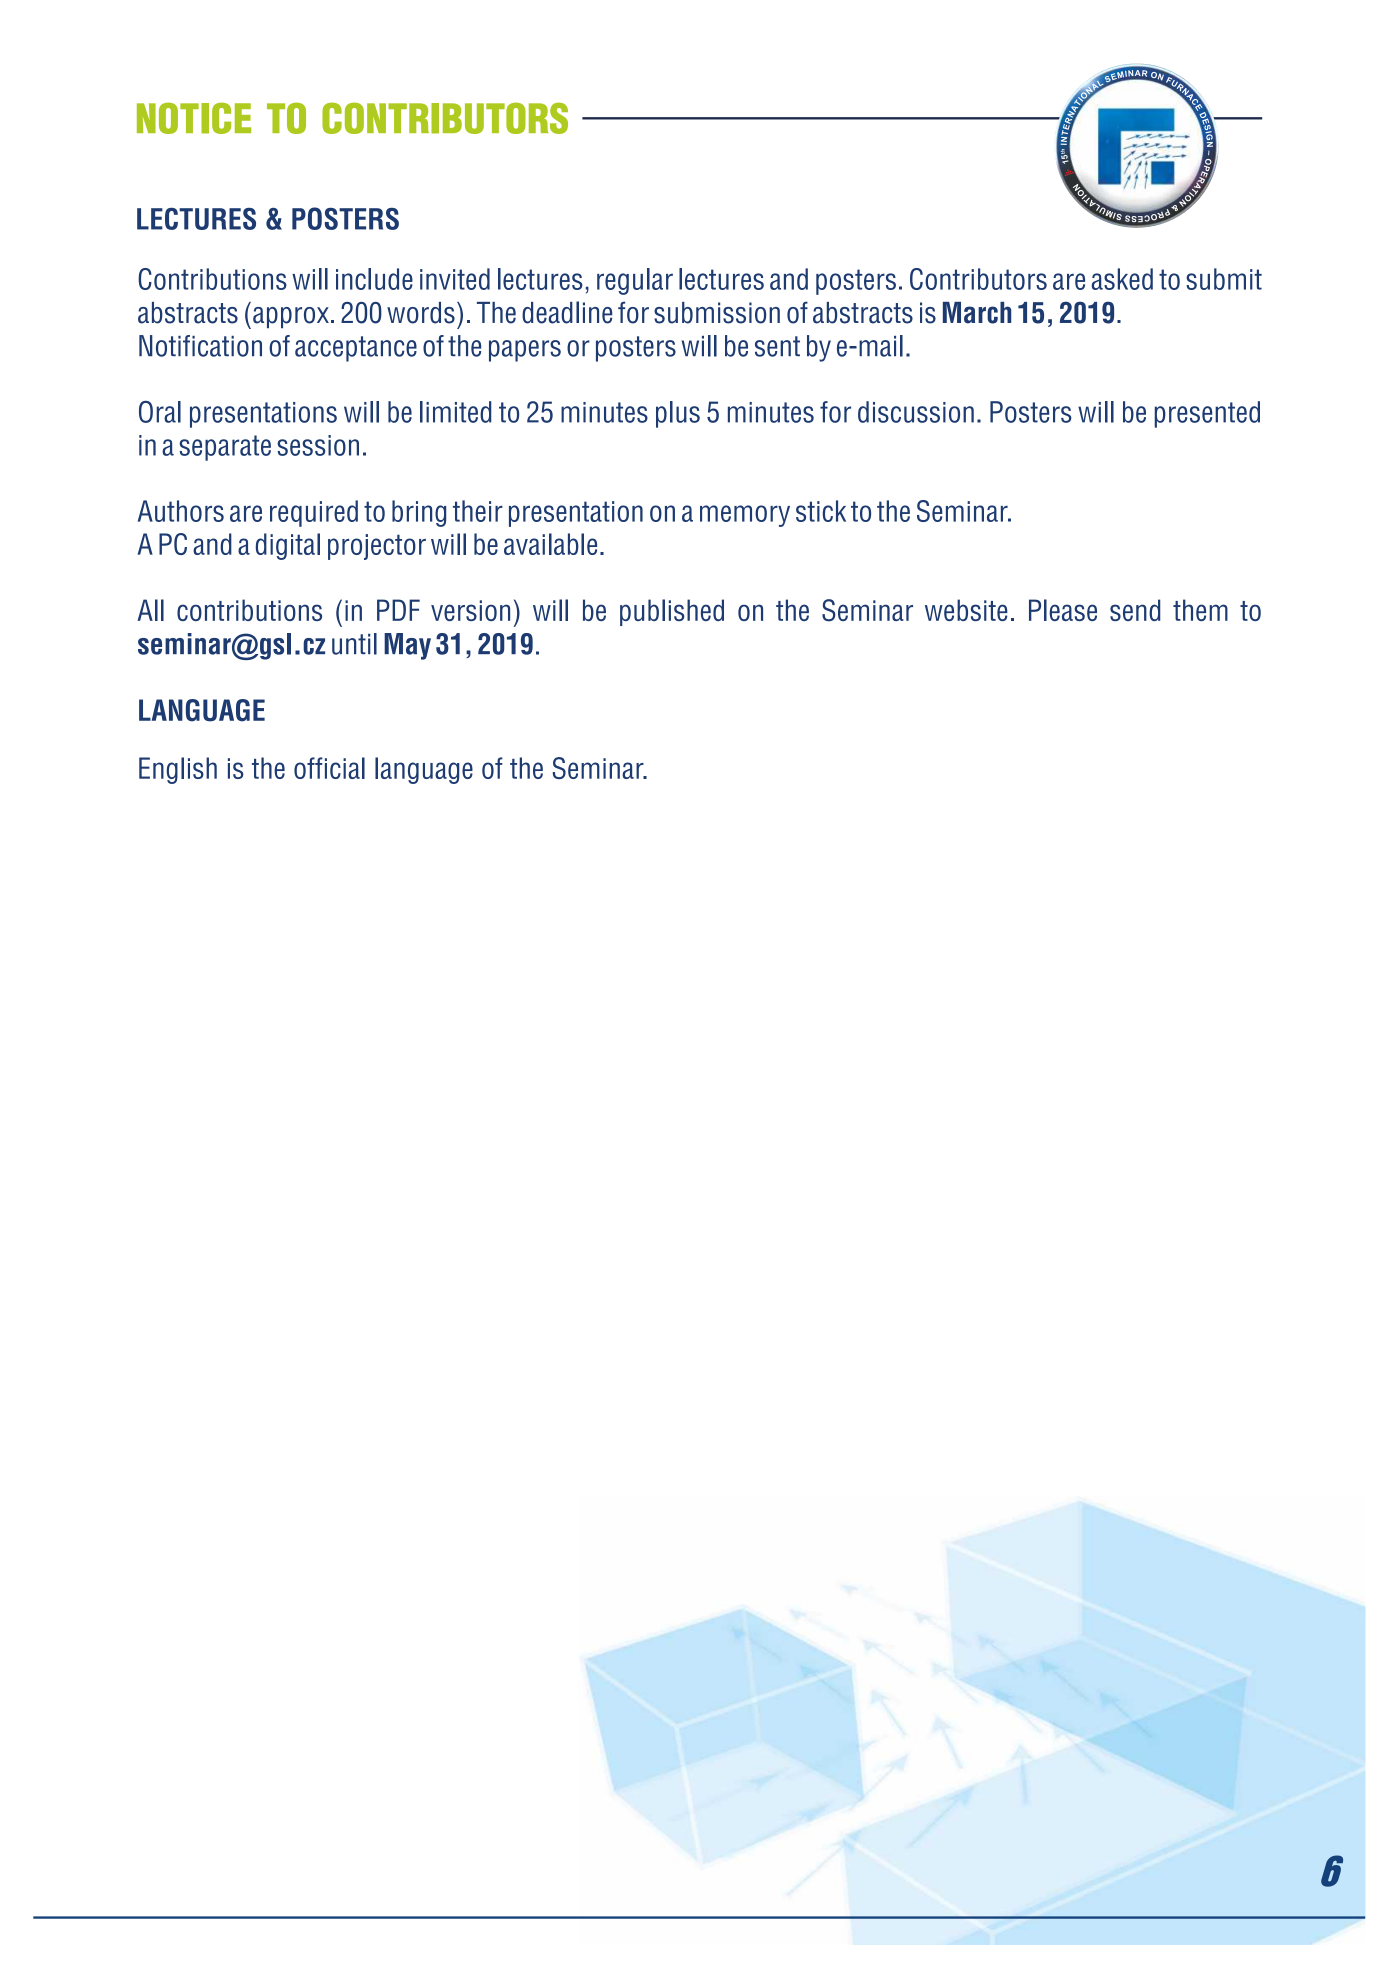  What do you see at coordinates (1224, 279) in the screenshot?
I see `submit` at bounding box center [1224, 279].
